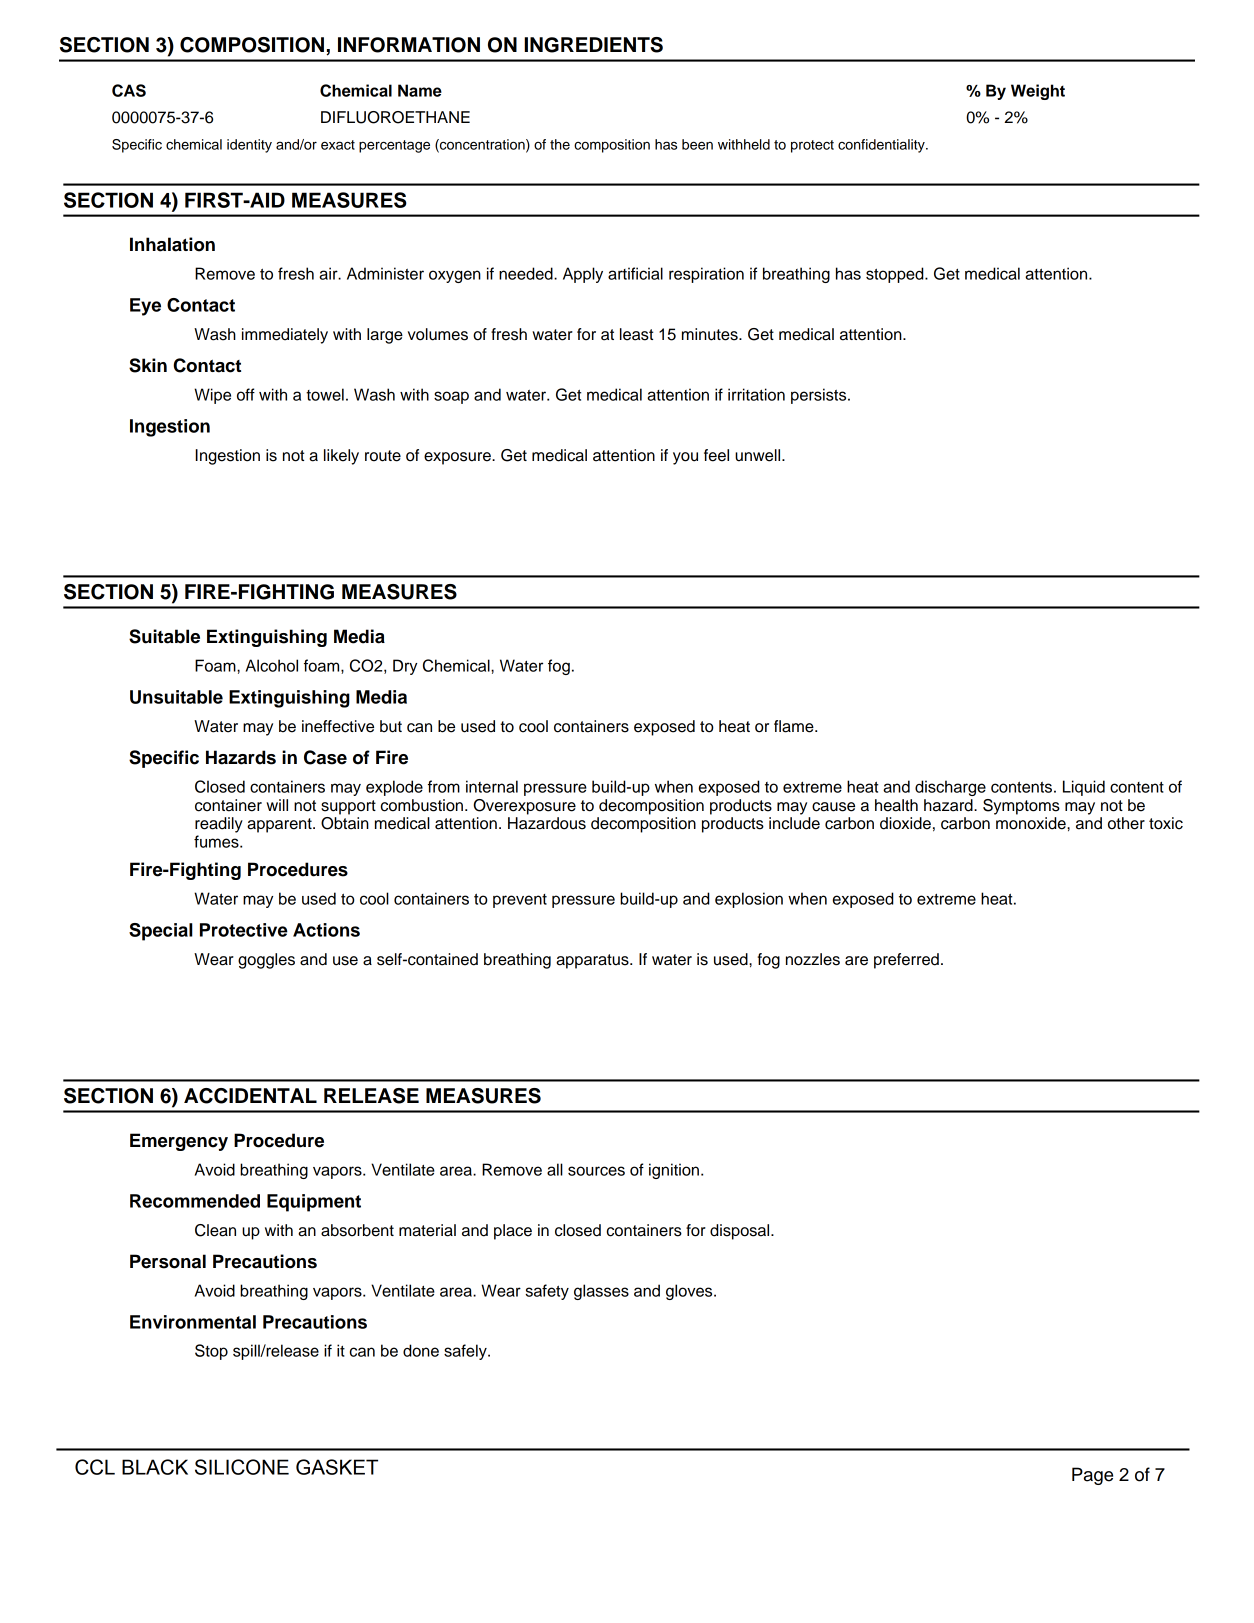 Image resolution: width=1254 pixels, height=1623 pixels. What do you see at coordinates (242, 1467) in the screenshot?
I see `SILICONE` at bounding box center [242, 1467].
